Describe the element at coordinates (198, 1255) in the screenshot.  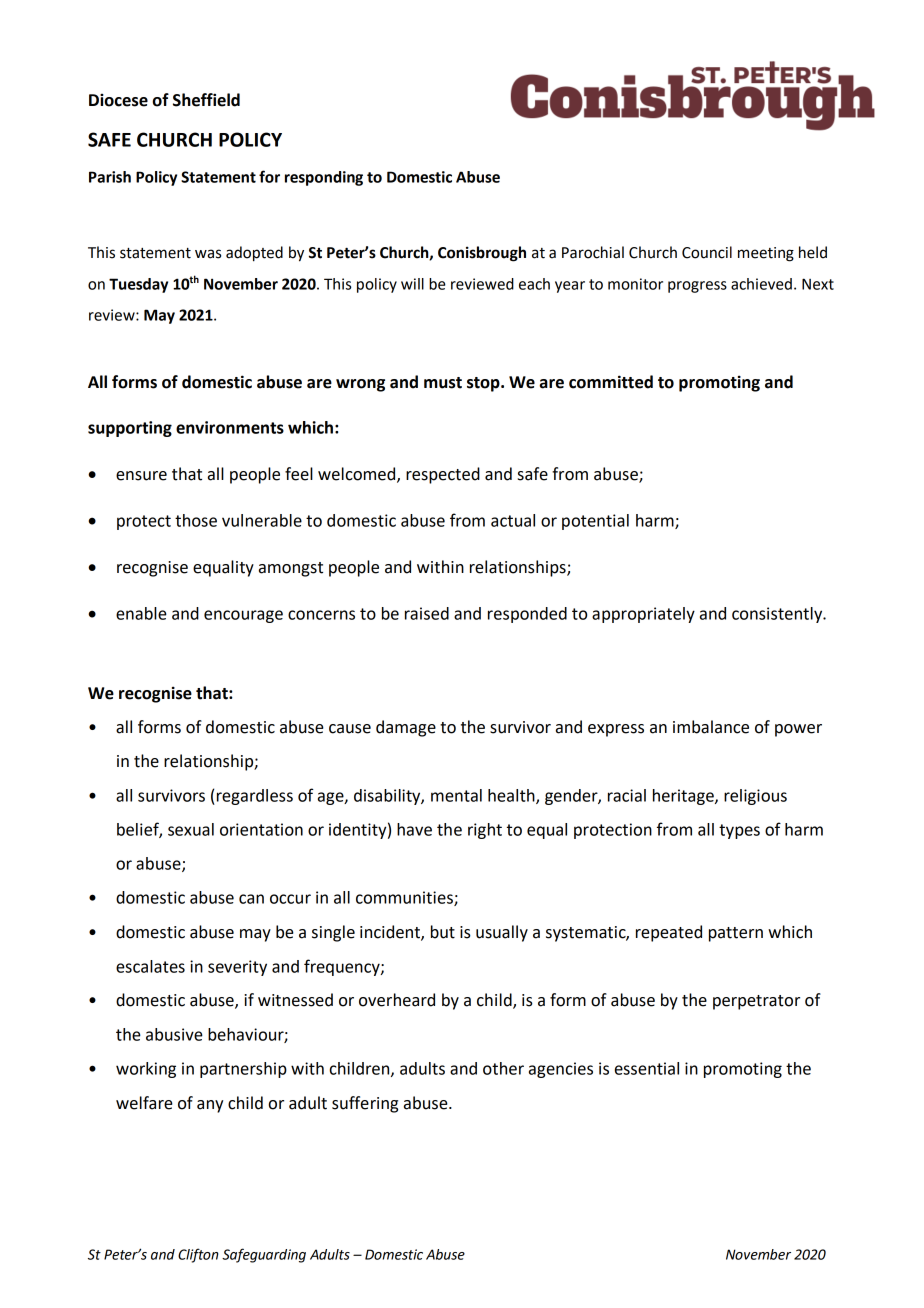
I see `Clifton` at that location.
